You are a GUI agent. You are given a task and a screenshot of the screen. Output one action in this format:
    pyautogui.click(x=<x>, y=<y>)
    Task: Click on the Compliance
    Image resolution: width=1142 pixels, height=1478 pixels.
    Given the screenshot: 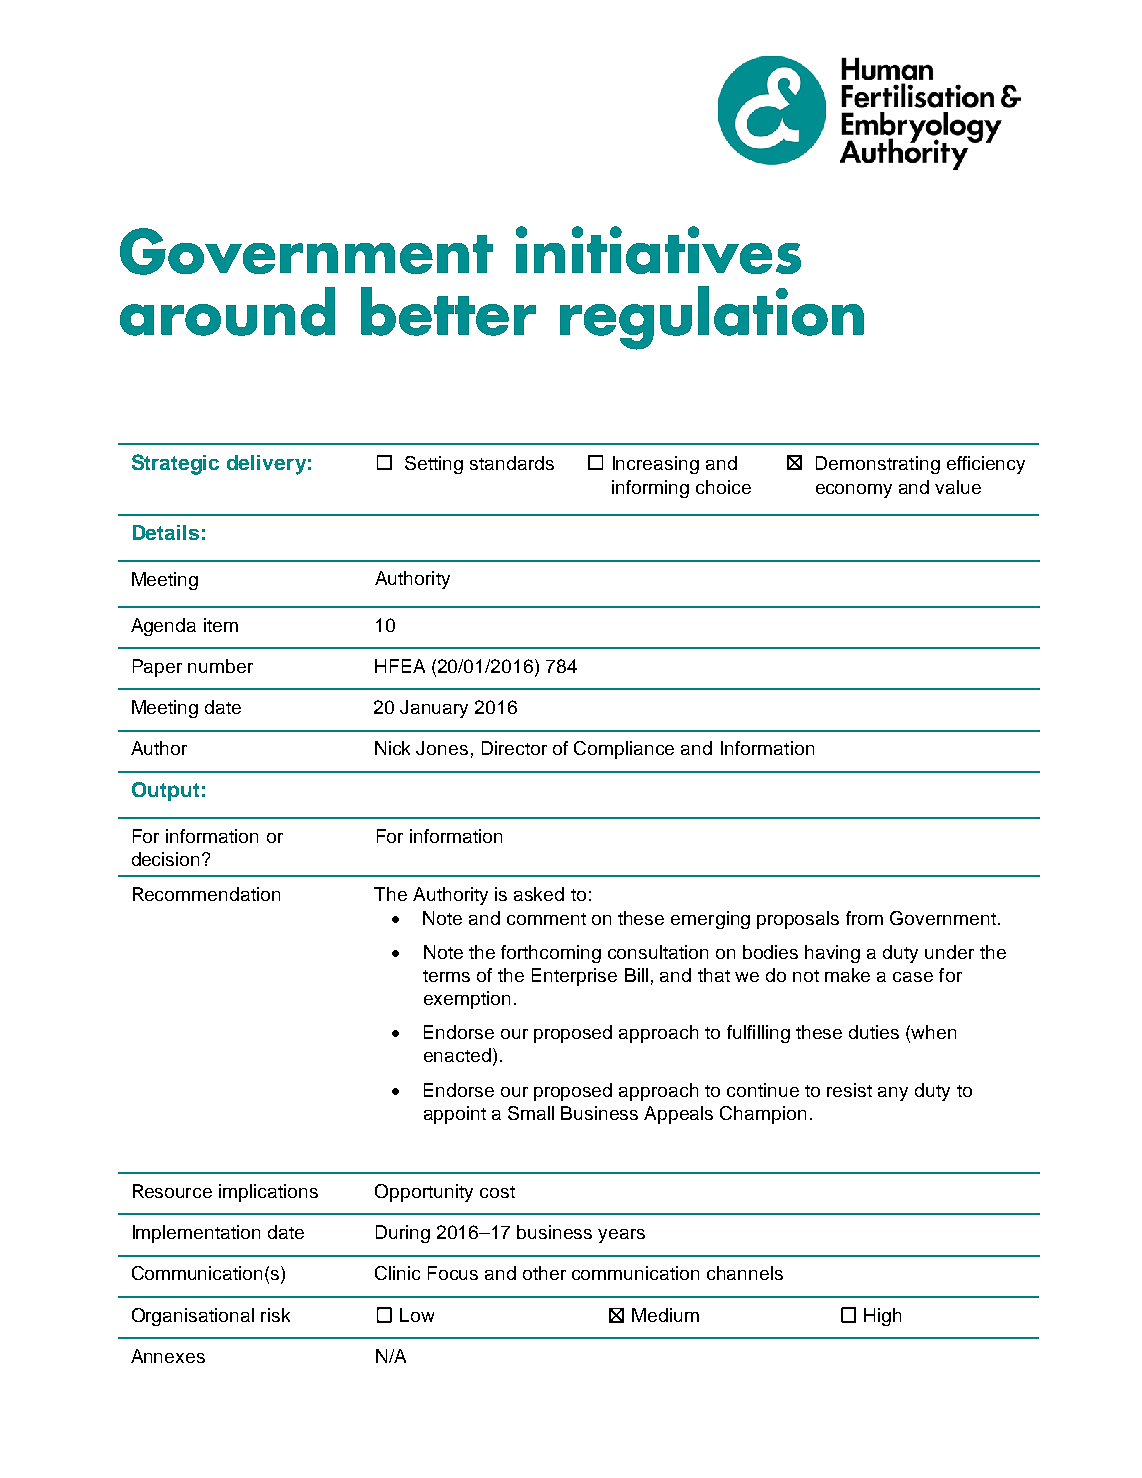 What is the action you would take?
    pyautogui.click(x=624, y=750)
